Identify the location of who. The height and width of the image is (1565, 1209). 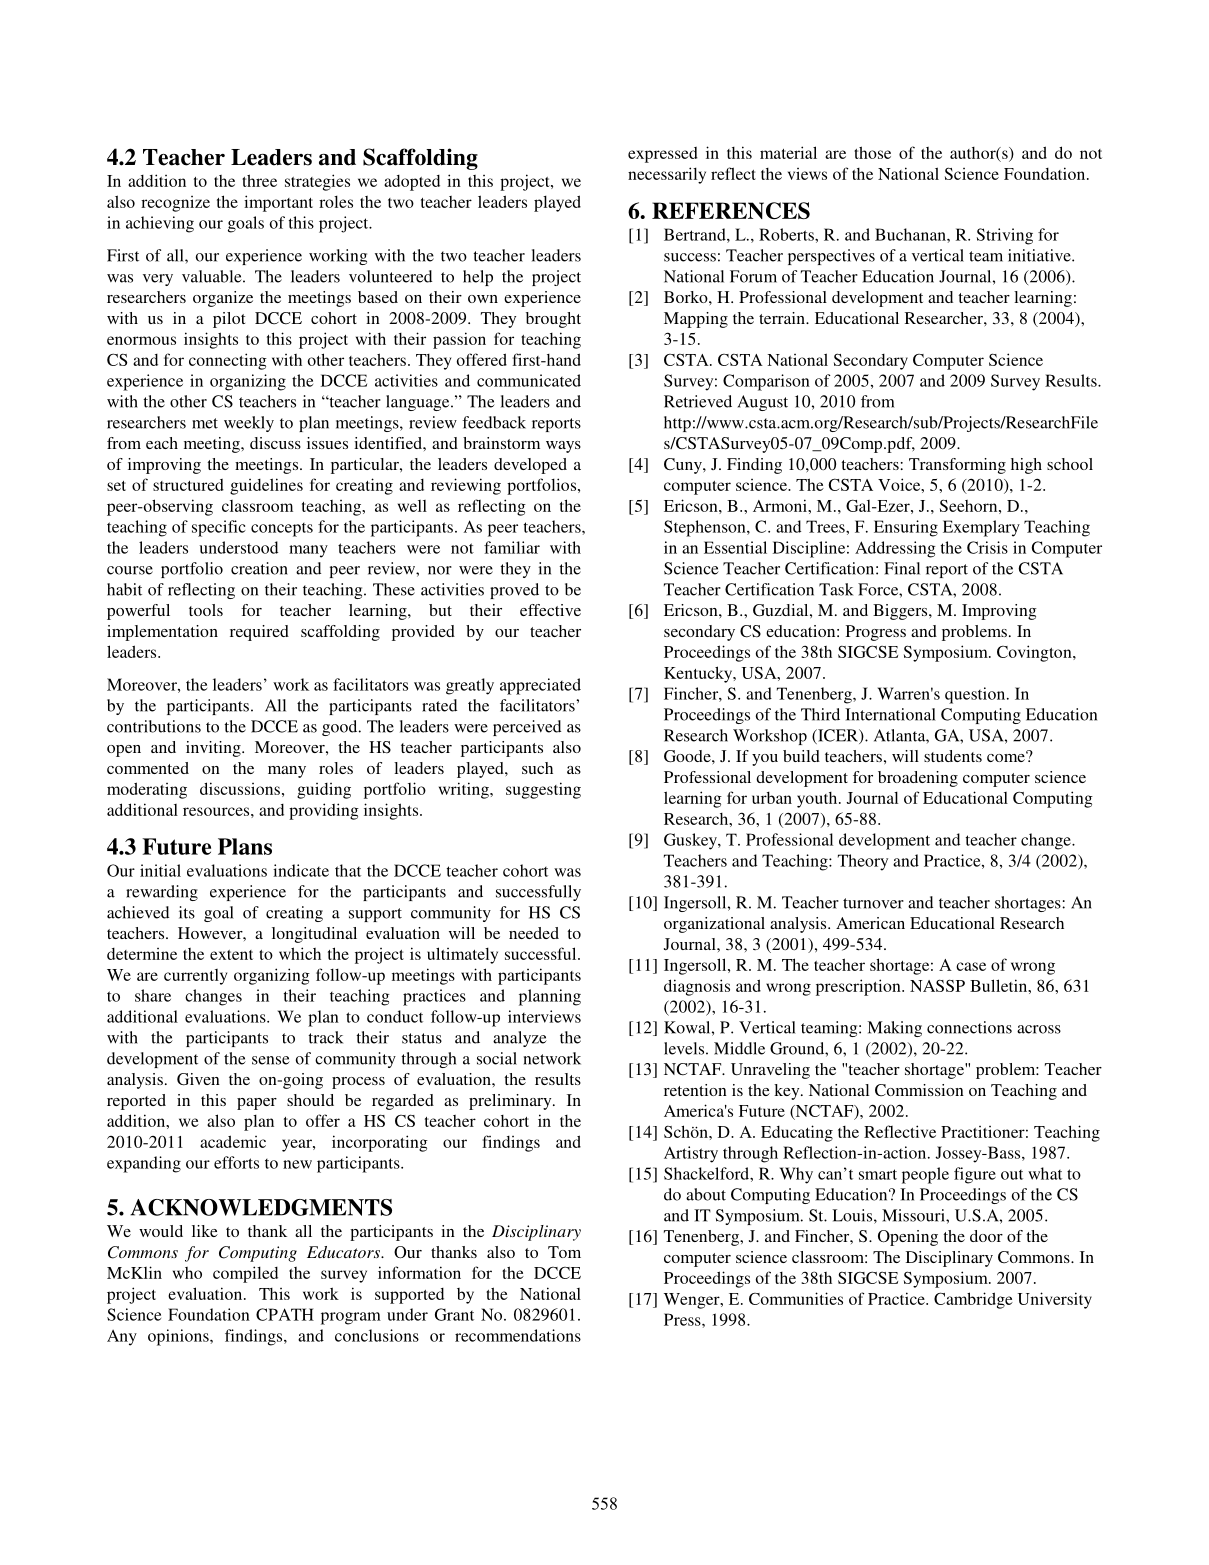
(187, 1273).
